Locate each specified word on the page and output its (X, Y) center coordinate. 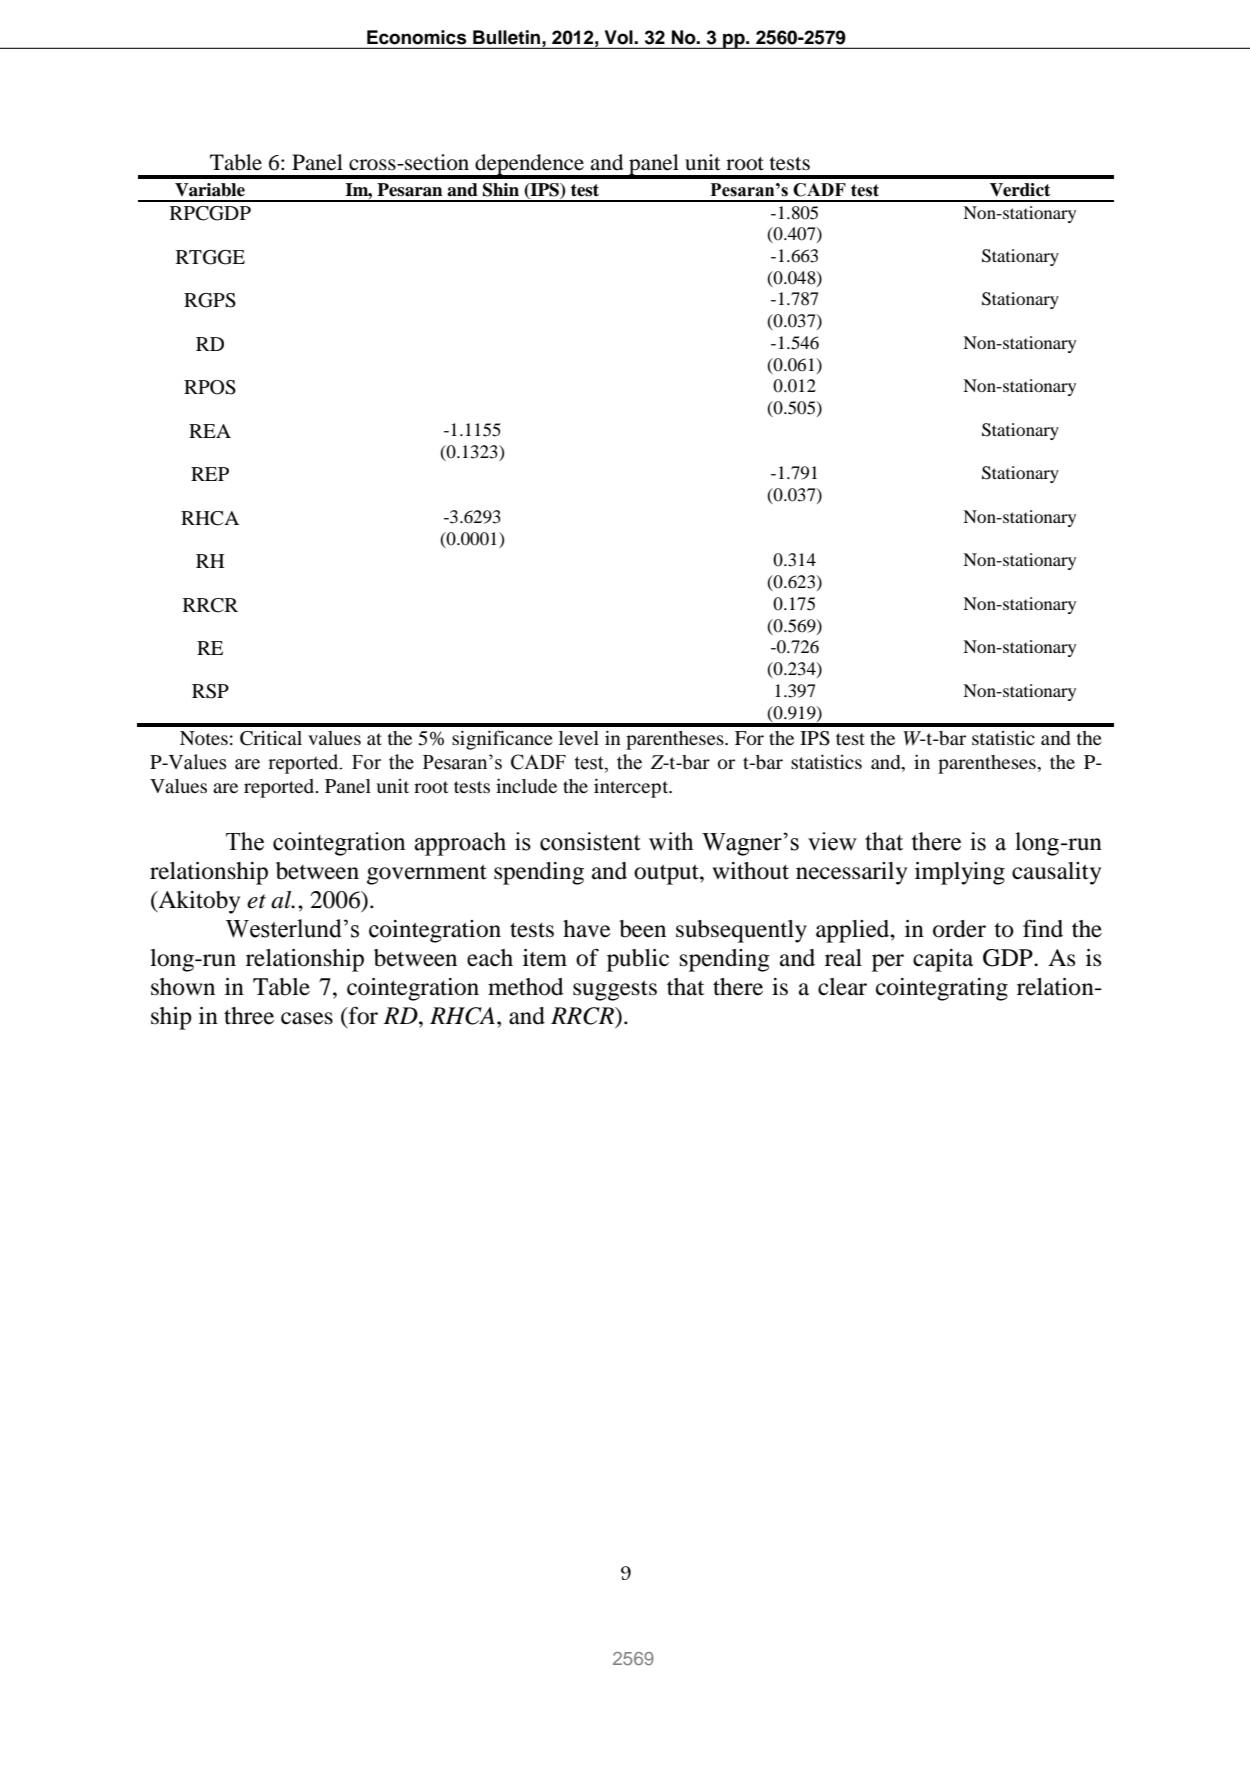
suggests (615, 990)
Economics (416, 37)
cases (307, 1018)
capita (943, 960)
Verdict (1020, 190)
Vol (619, 37)
